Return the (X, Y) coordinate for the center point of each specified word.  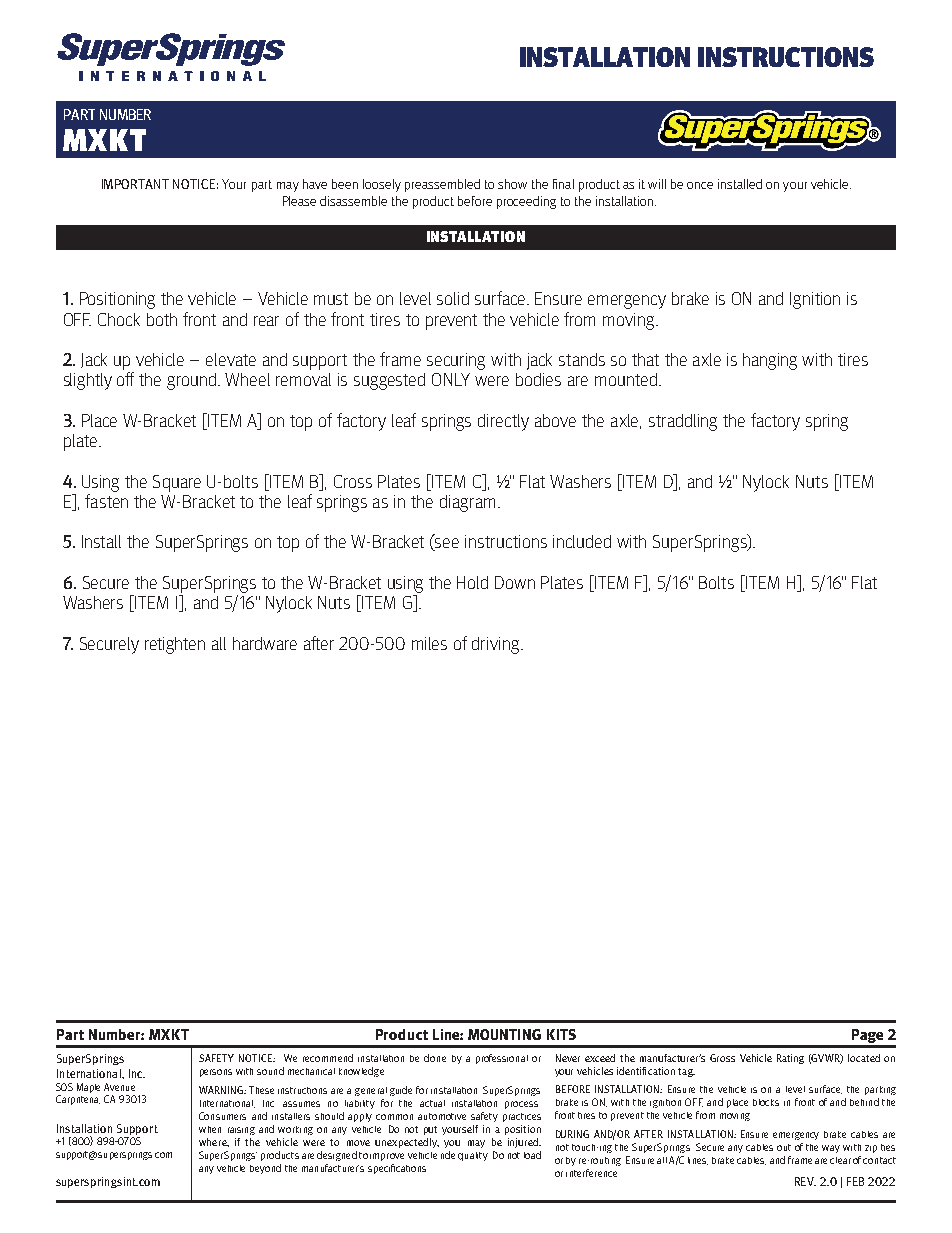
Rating (790, 1059)
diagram (467, 503)
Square (177, 483)
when (210, 1129)
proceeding (526, 202)
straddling (683, 422)
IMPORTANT (135, 184)
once (700, 185)
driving (497, 645)
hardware (265, 643)
